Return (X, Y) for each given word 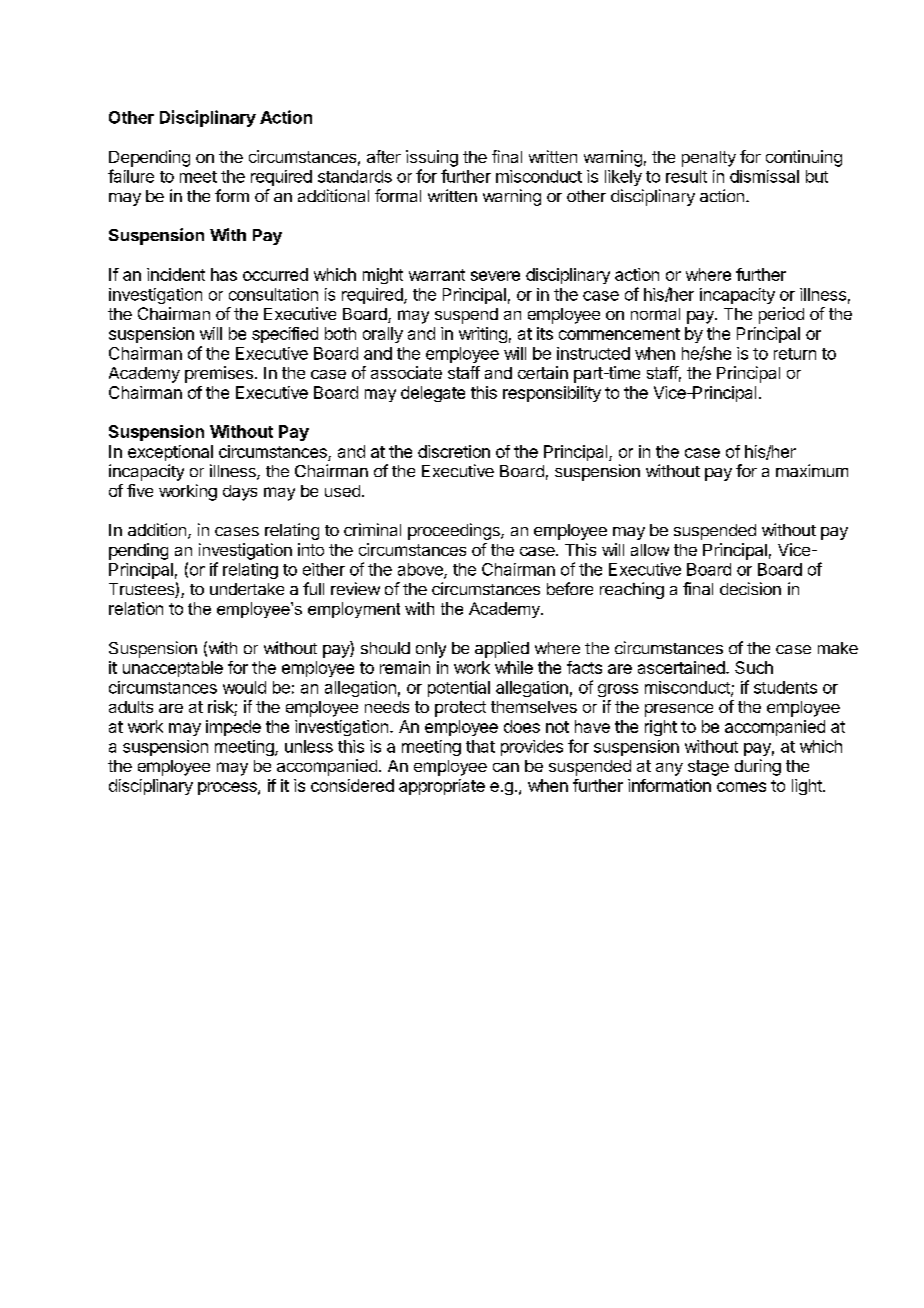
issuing (432, 158)
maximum (812, 470)
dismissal (764, 176)
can (506, 767)
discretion (454, 451)
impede (233, 728)
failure (131, 176)
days (240, 493)
